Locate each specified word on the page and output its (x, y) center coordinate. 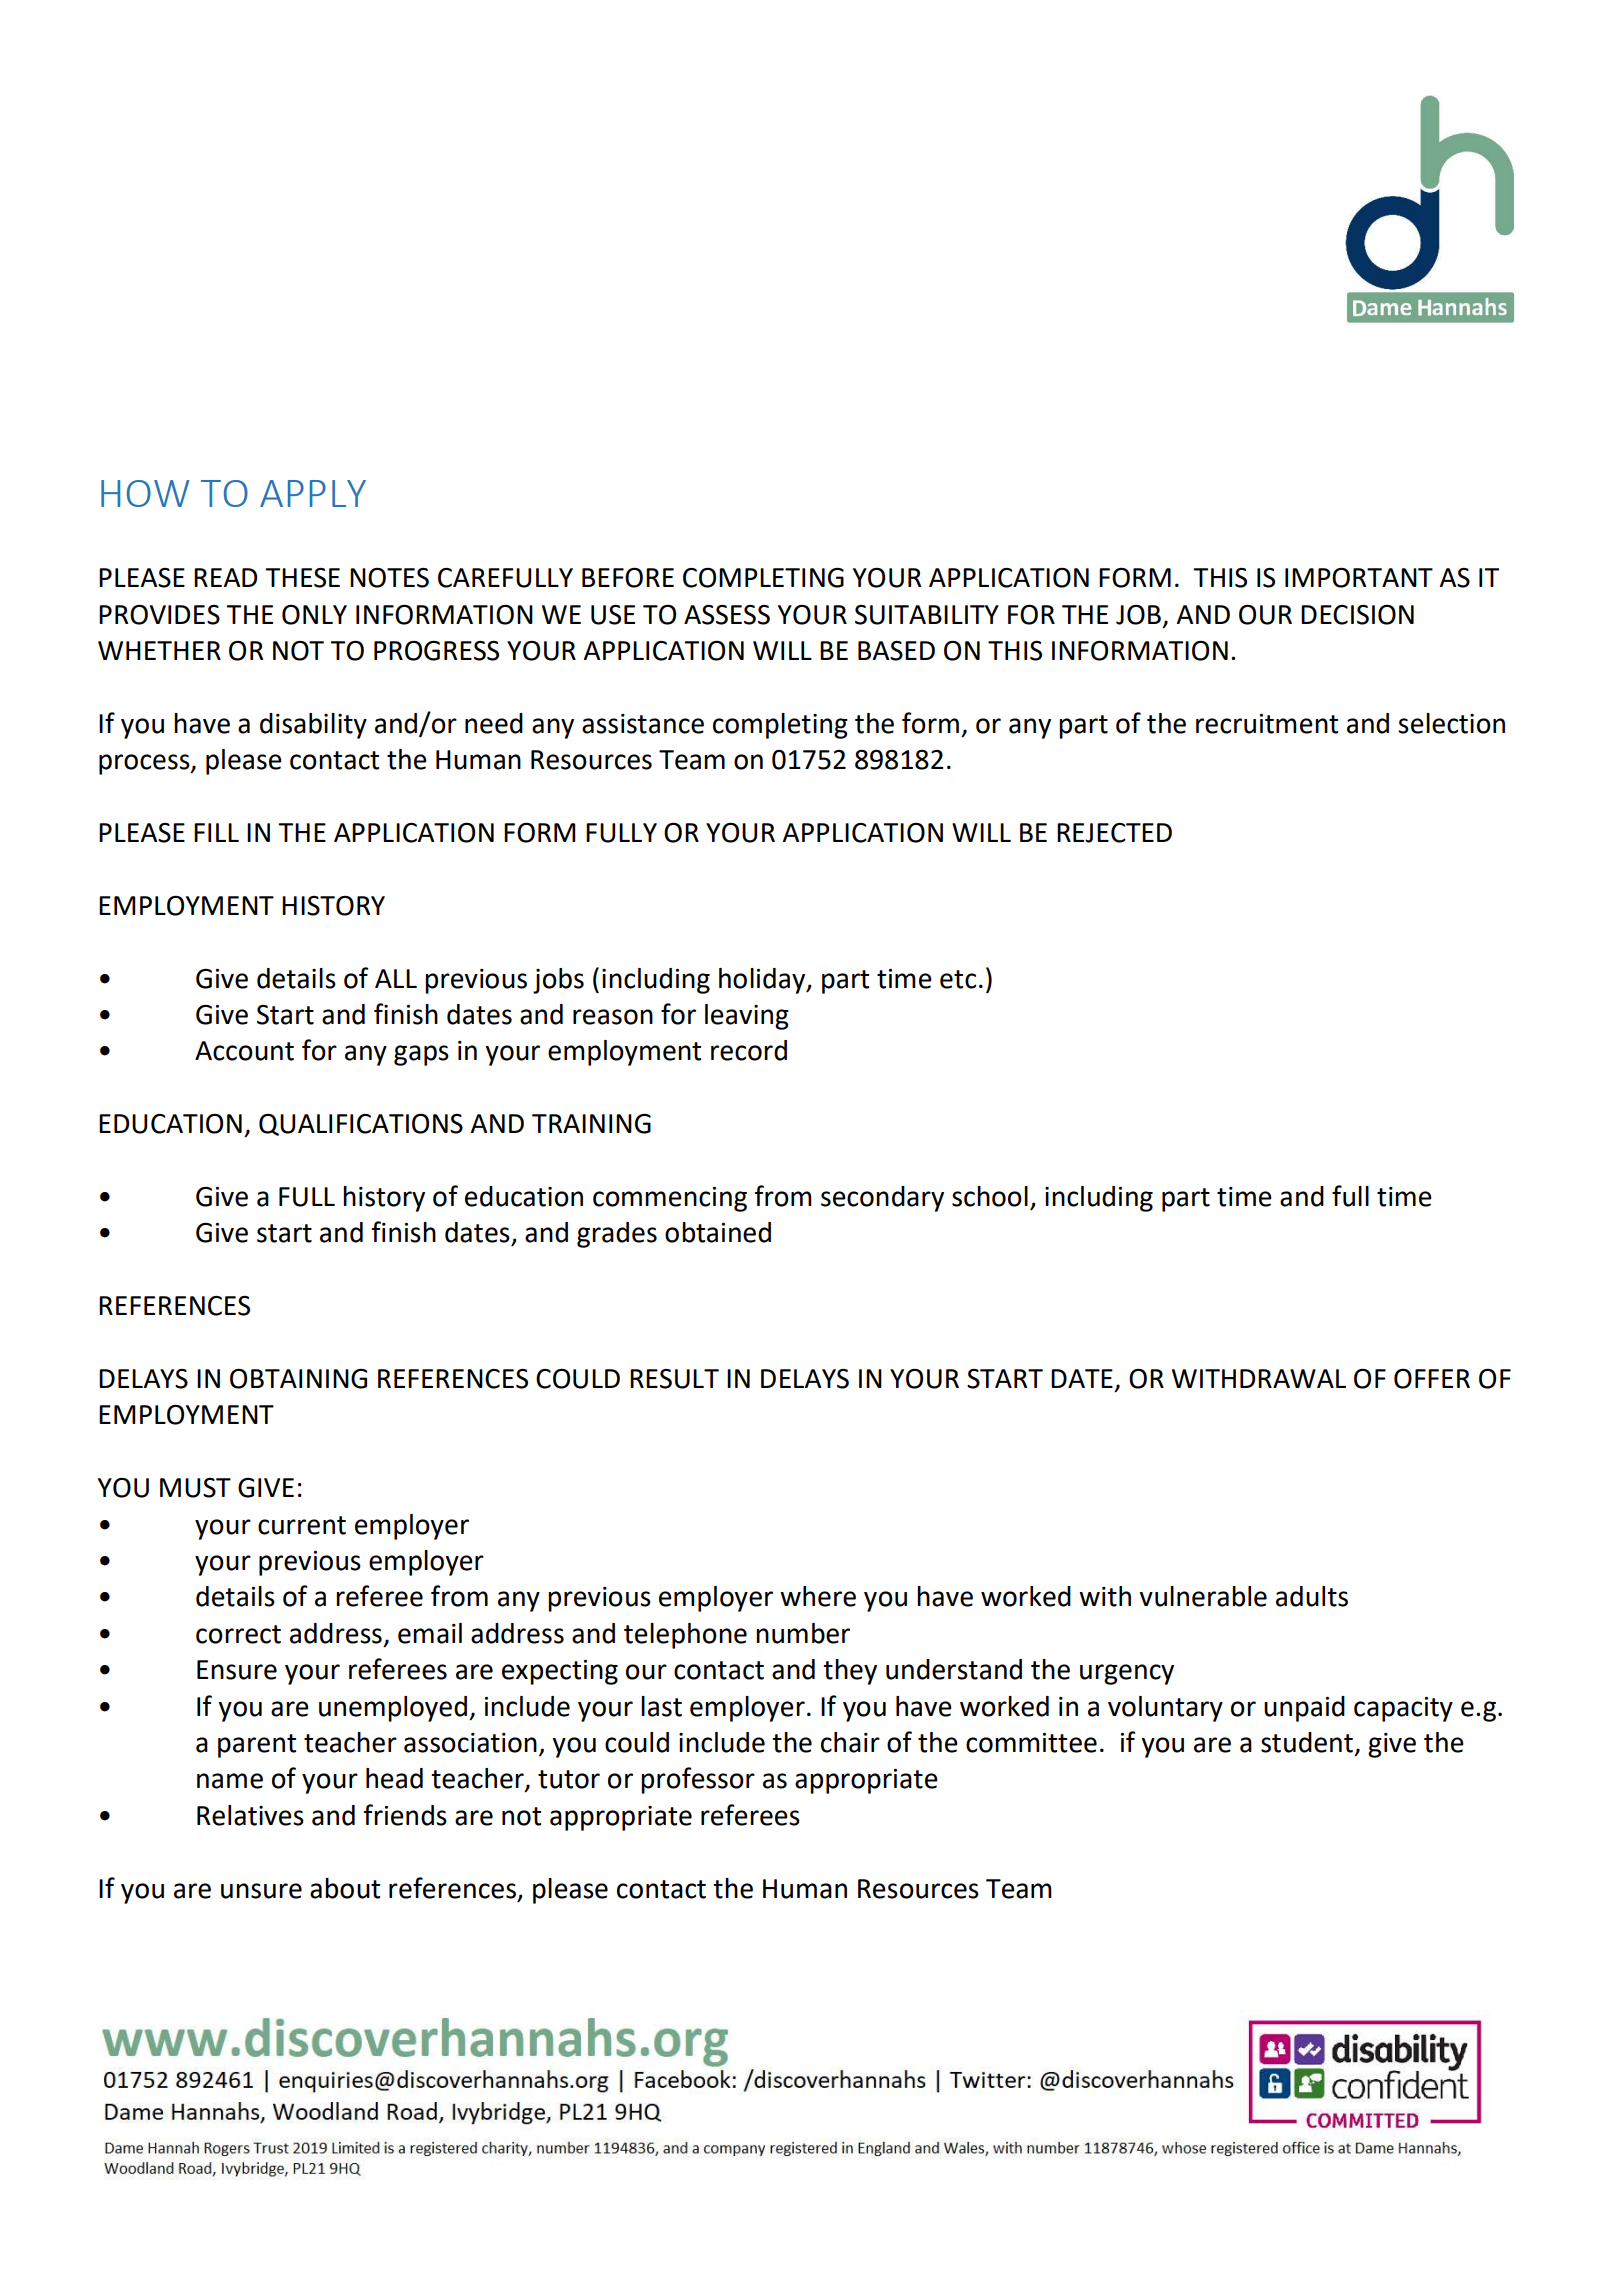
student (1307, 1742)
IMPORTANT (1359, 578)
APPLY (313, 493)
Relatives (250, 1815)
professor (698, 1780)
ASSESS (727, 615)
